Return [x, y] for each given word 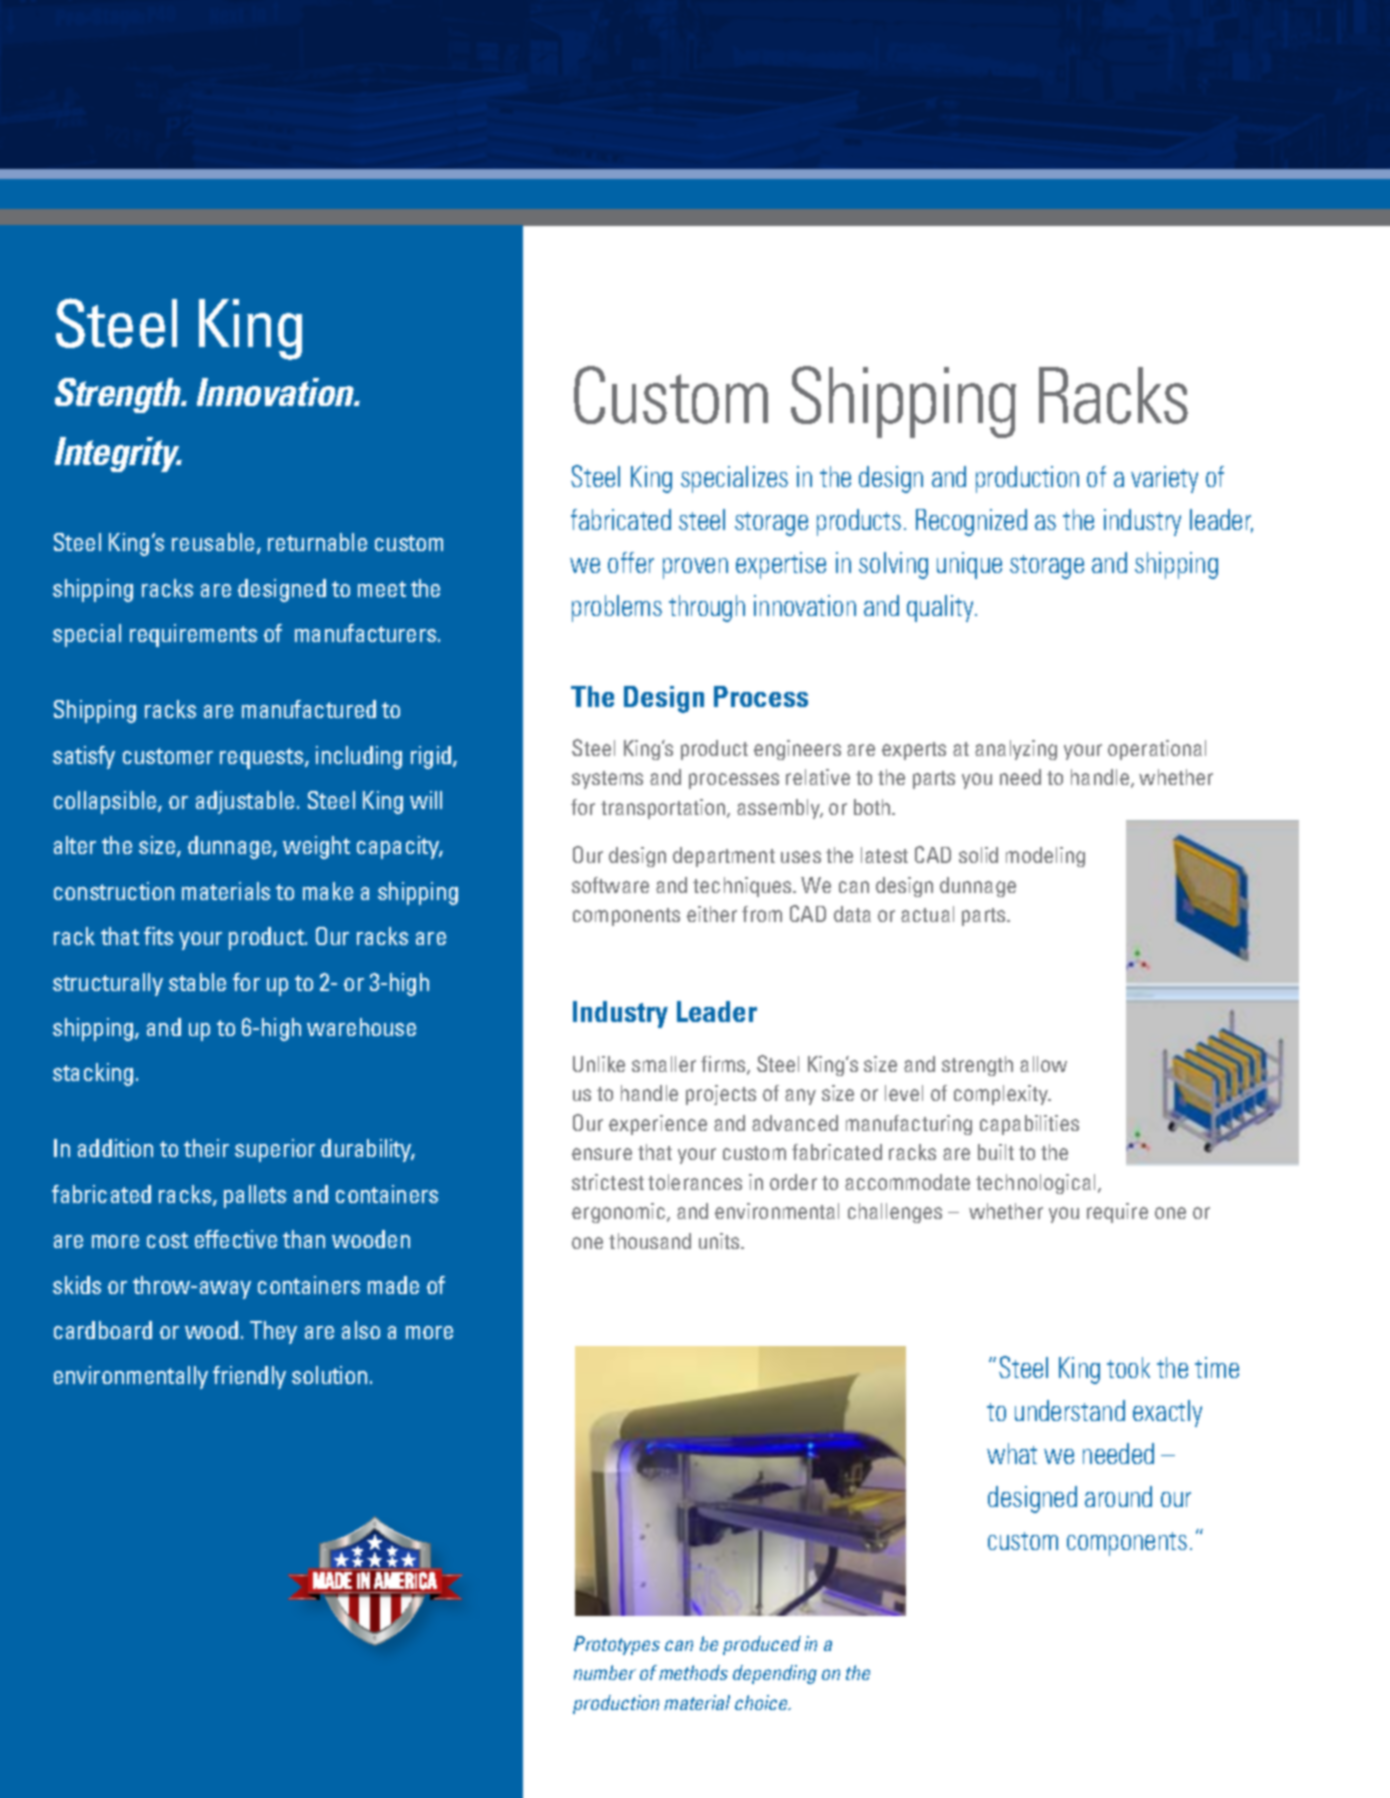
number [605, 1672]
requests [263, 758]
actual [927, 914]
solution [329, 1375]
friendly [249, 1377]
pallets [255, 1196]
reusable [213, 542]
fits [158, 936]
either [712, 914]
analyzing [1016, 750]
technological [1035, 1184]
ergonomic [620, 1213]
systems [607, 780]
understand [1070, 1410]
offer [631, 562]
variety [1164, 479]
